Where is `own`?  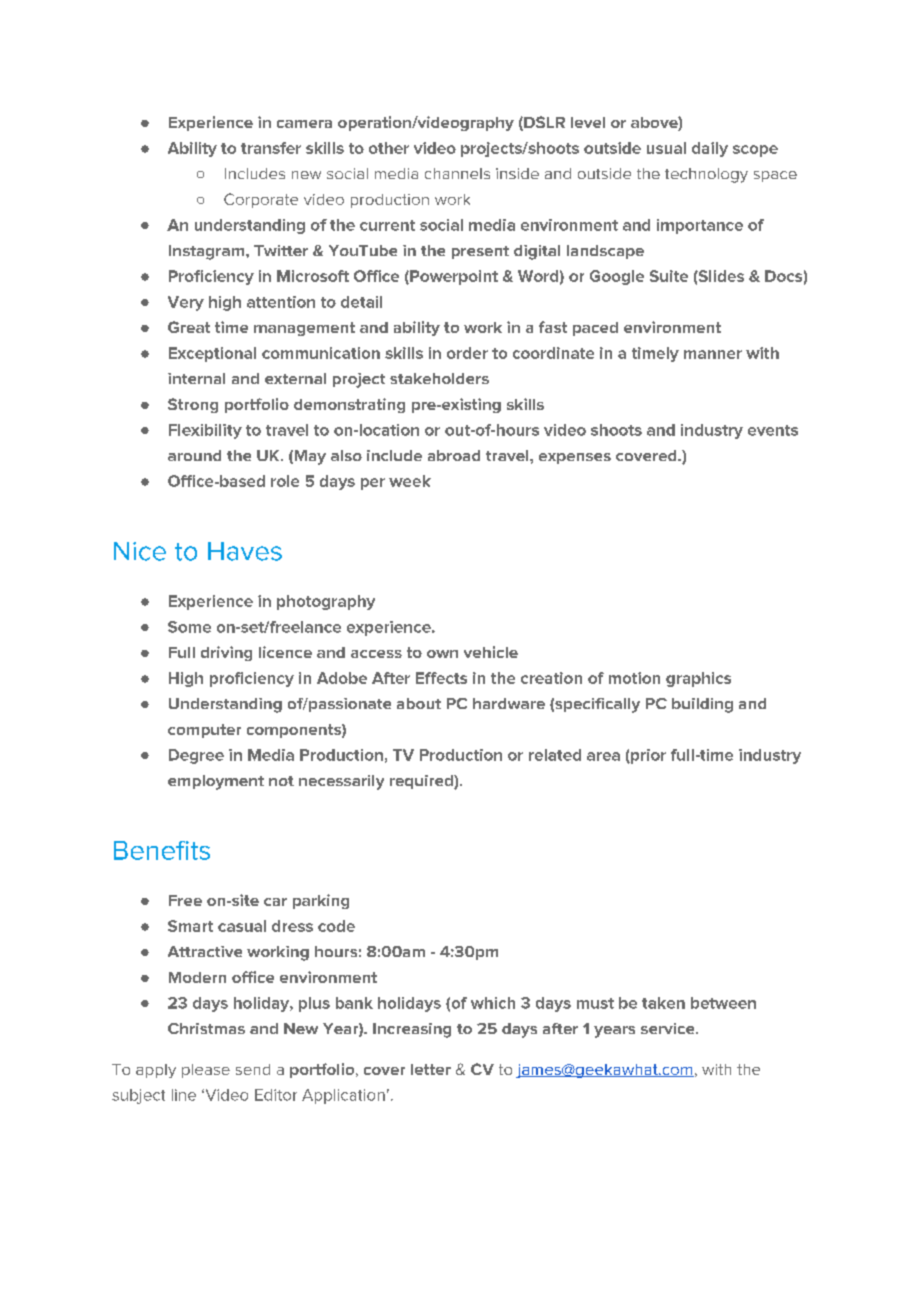
own is located at coordinates (442, 654).
